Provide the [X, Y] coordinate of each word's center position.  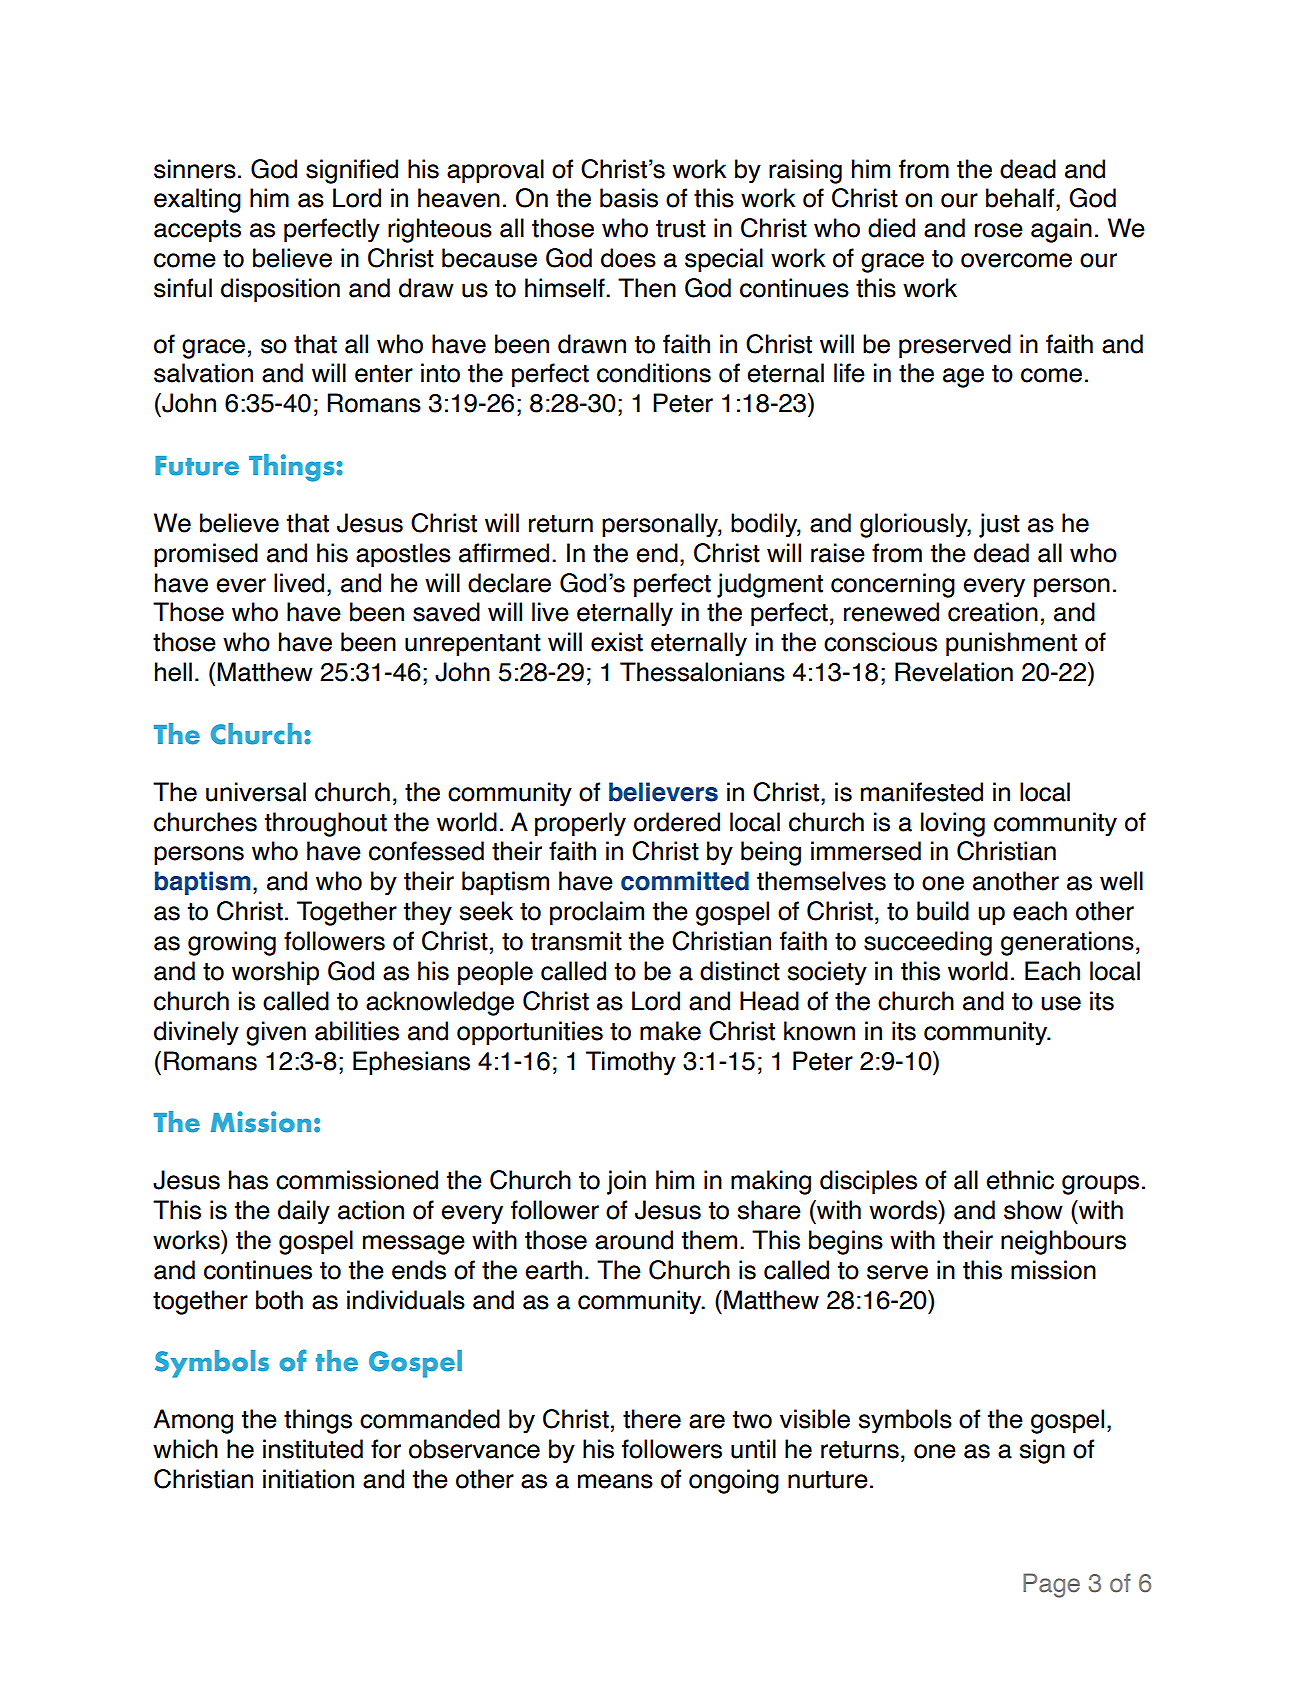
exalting [197, 200]
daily [304, 1212]
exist [617, 642]
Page [1051, 1585]
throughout [326, 824]
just [999, 525]
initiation [308, 1479]
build [943, 911]
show [1033, 1210]
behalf [1021, 198]
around [634, 1240]
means [615, 1481]
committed [685, 881]
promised [206, 555]
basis [629, 198]
